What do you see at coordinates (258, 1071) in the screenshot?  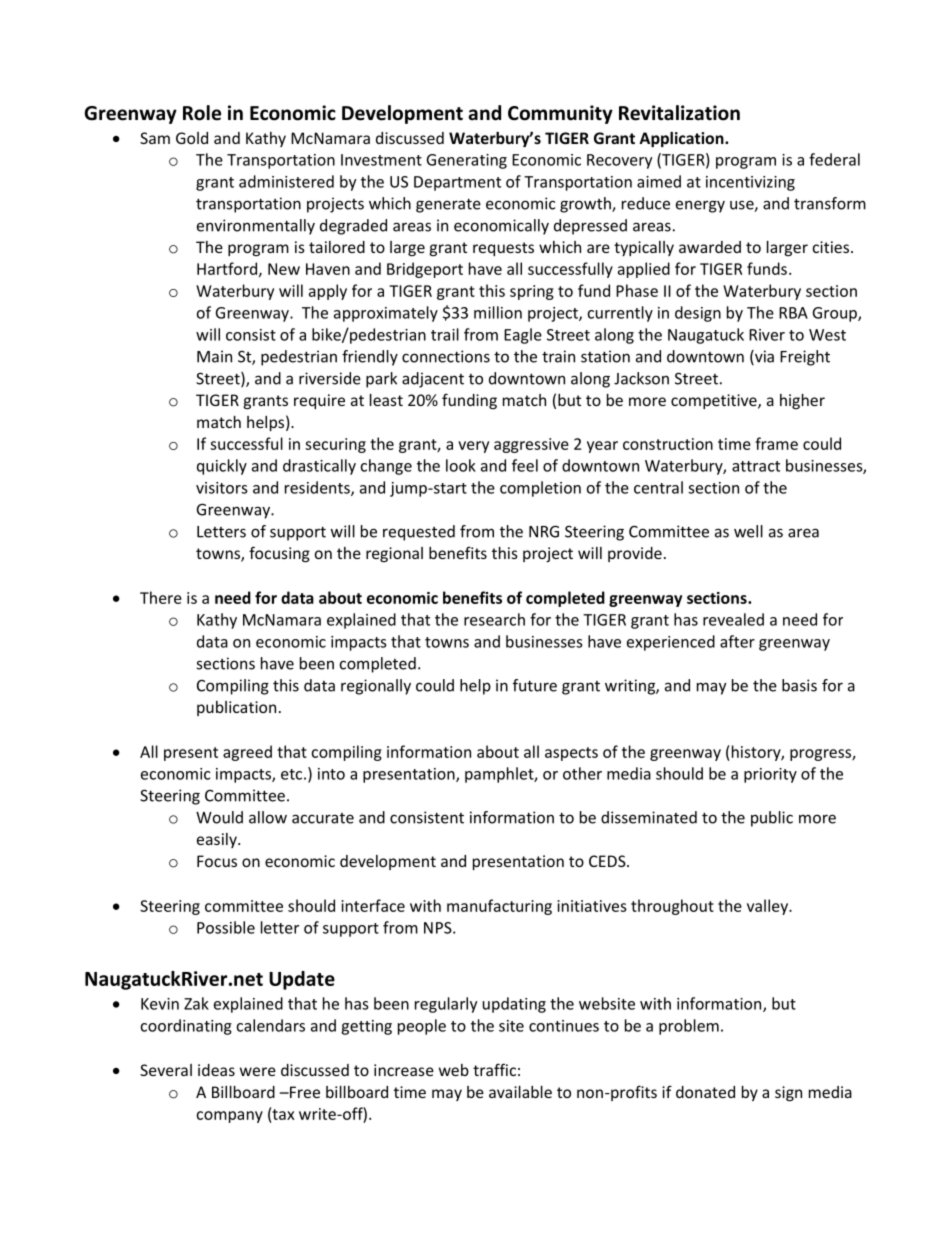 I see `were` at bounding box center [258, 1071].
